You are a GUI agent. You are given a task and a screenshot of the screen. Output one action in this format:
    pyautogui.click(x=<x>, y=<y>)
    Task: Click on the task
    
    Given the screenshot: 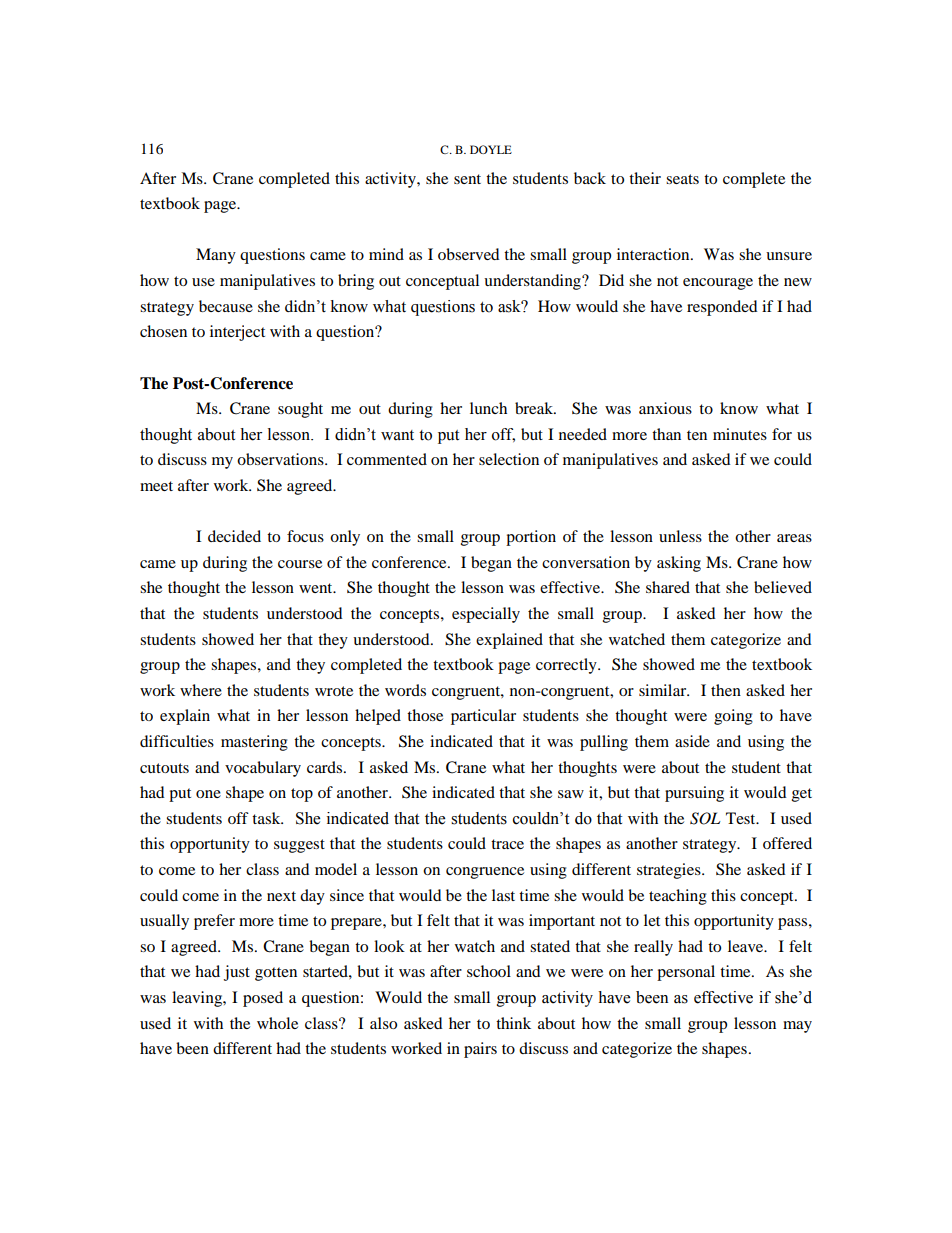 What is the action you would take?
    pyautogui.click(x=267, y=818)
